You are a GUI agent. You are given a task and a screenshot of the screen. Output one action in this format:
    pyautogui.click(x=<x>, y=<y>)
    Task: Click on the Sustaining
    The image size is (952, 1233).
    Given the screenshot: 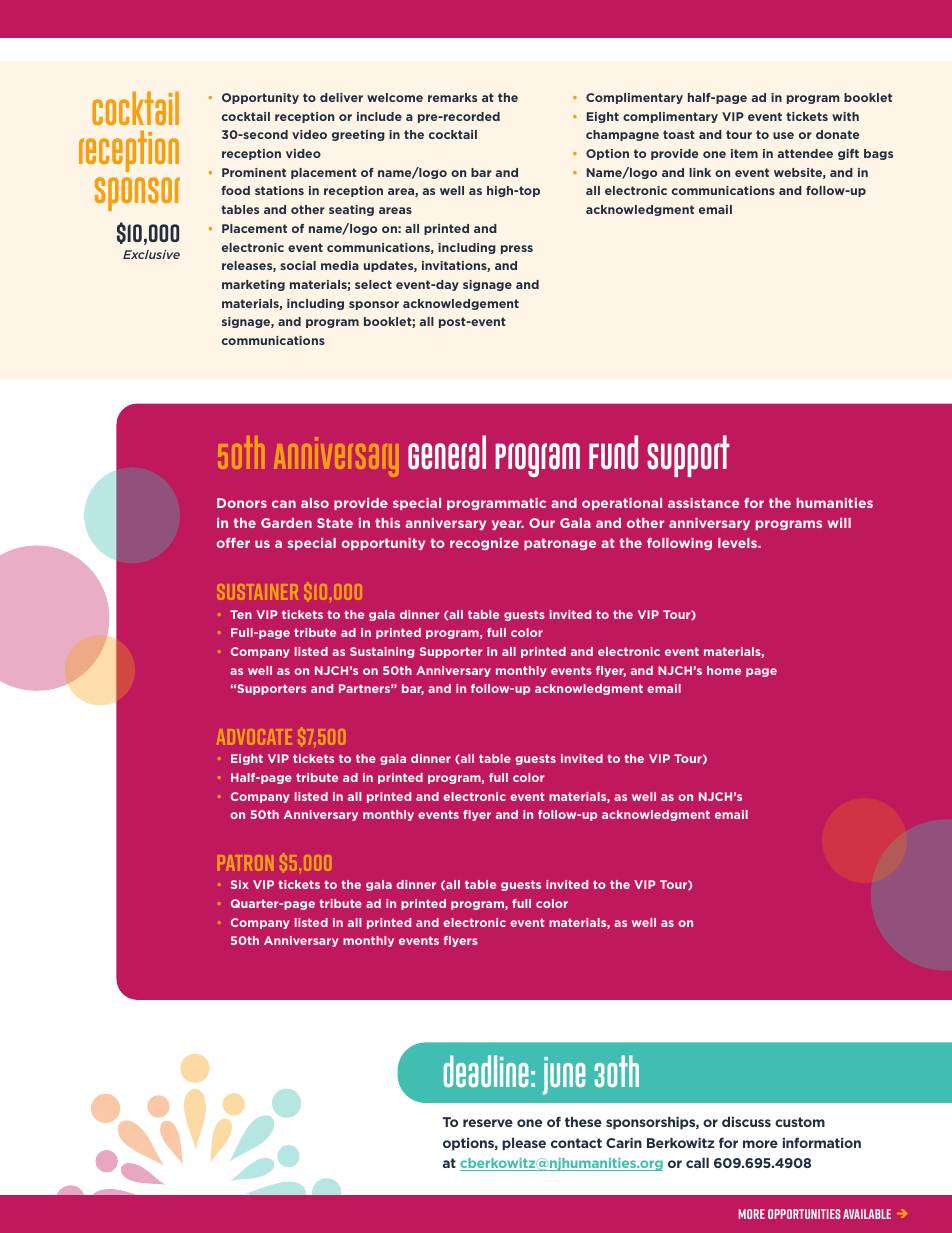 What is the action you would take?
    pyautogui.click(x=382, y=652)
